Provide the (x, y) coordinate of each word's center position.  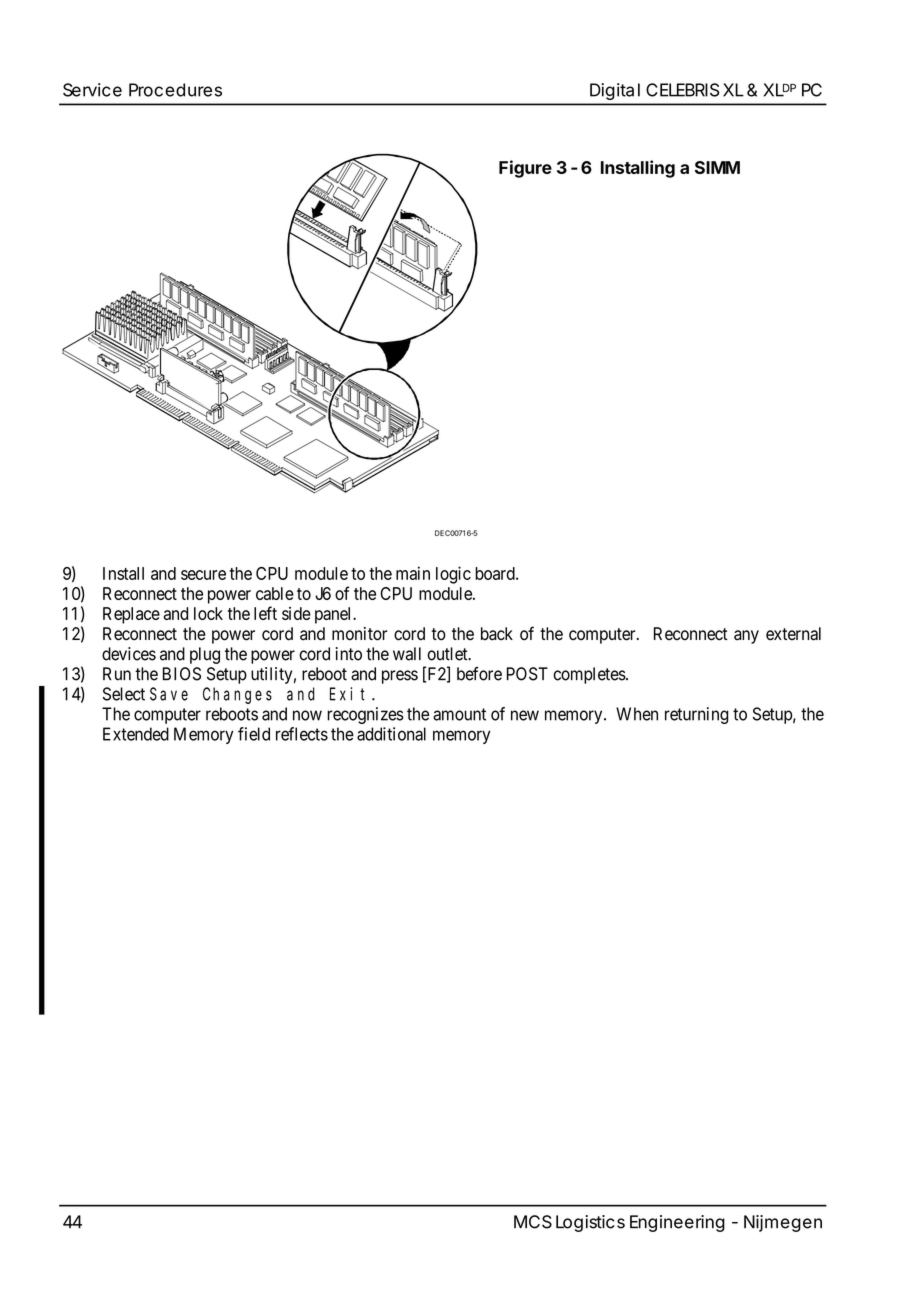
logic (453, 575)
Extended (136, 734)
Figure (525, 169)
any (746, 637)
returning (697, 715)
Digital (615, 91)
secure (203, 575)
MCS (533, 1222)
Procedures (175, 90)
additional (391, 734)
